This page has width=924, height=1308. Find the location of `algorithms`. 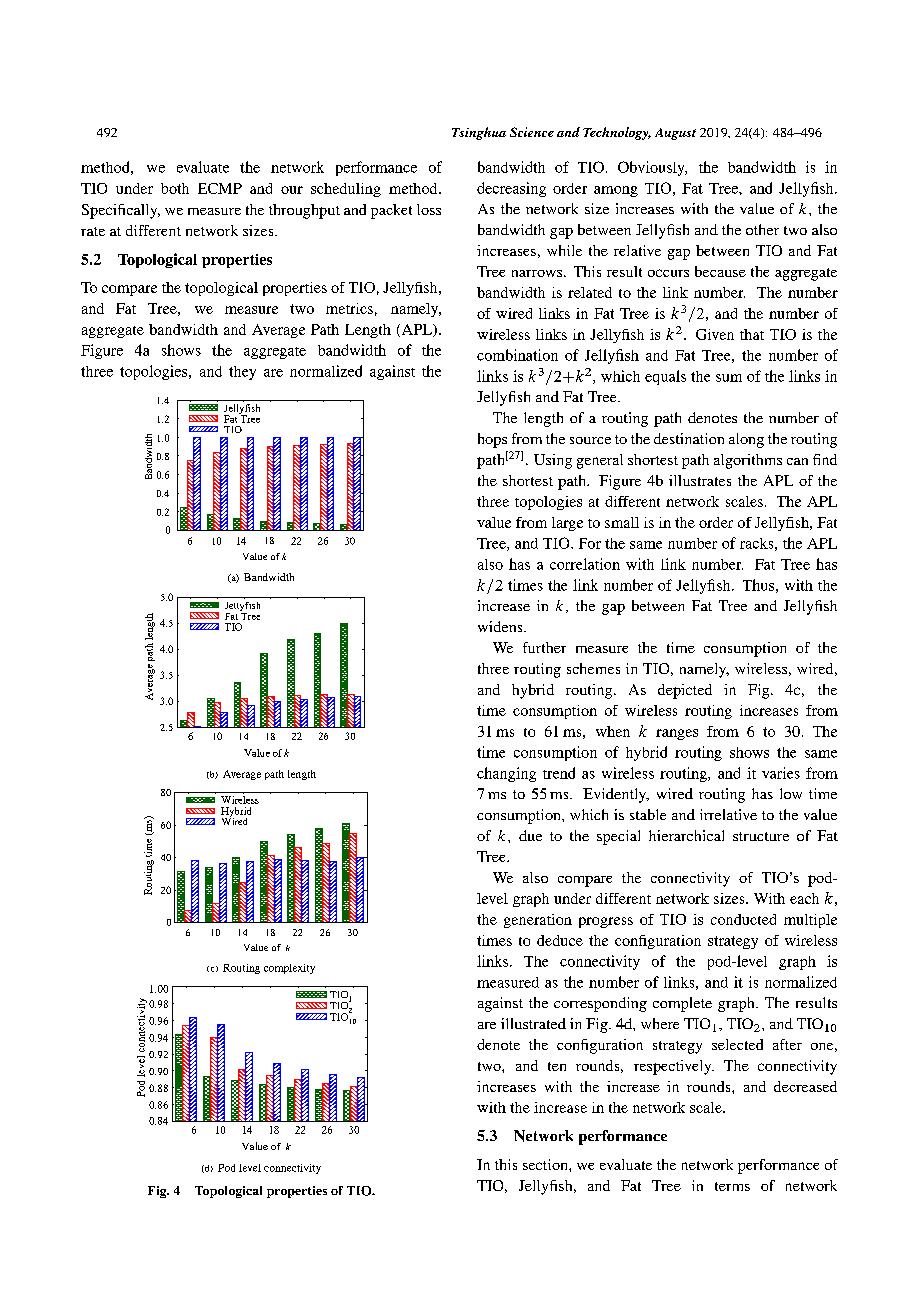

algorithms is located at coordinates (748, 461).
